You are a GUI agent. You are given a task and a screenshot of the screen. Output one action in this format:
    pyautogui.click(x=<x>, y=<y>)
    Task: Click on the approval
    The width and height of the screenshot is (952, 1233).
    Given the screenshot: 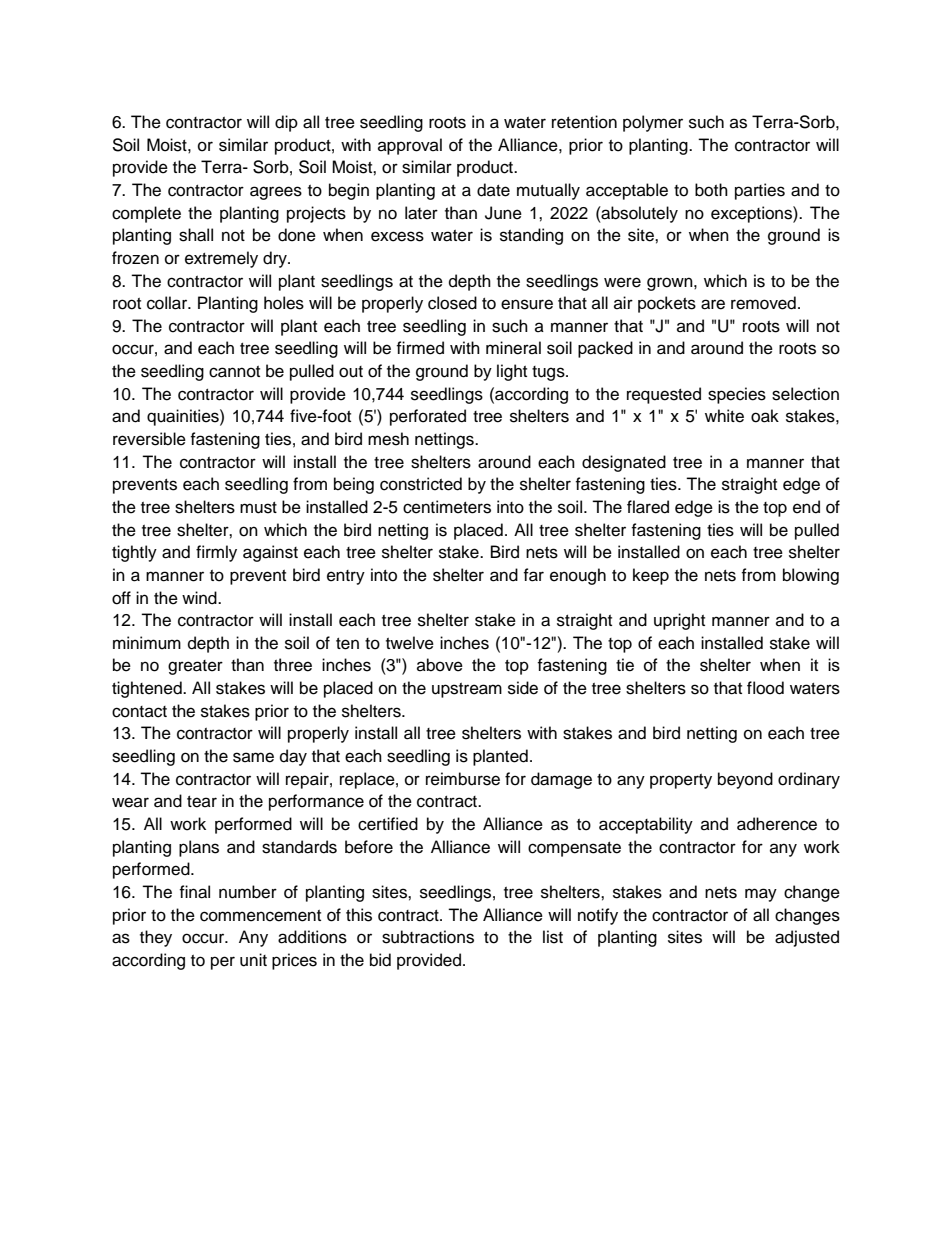 What is the action you would take?
    pyautogui.click(x=410, y=146)
